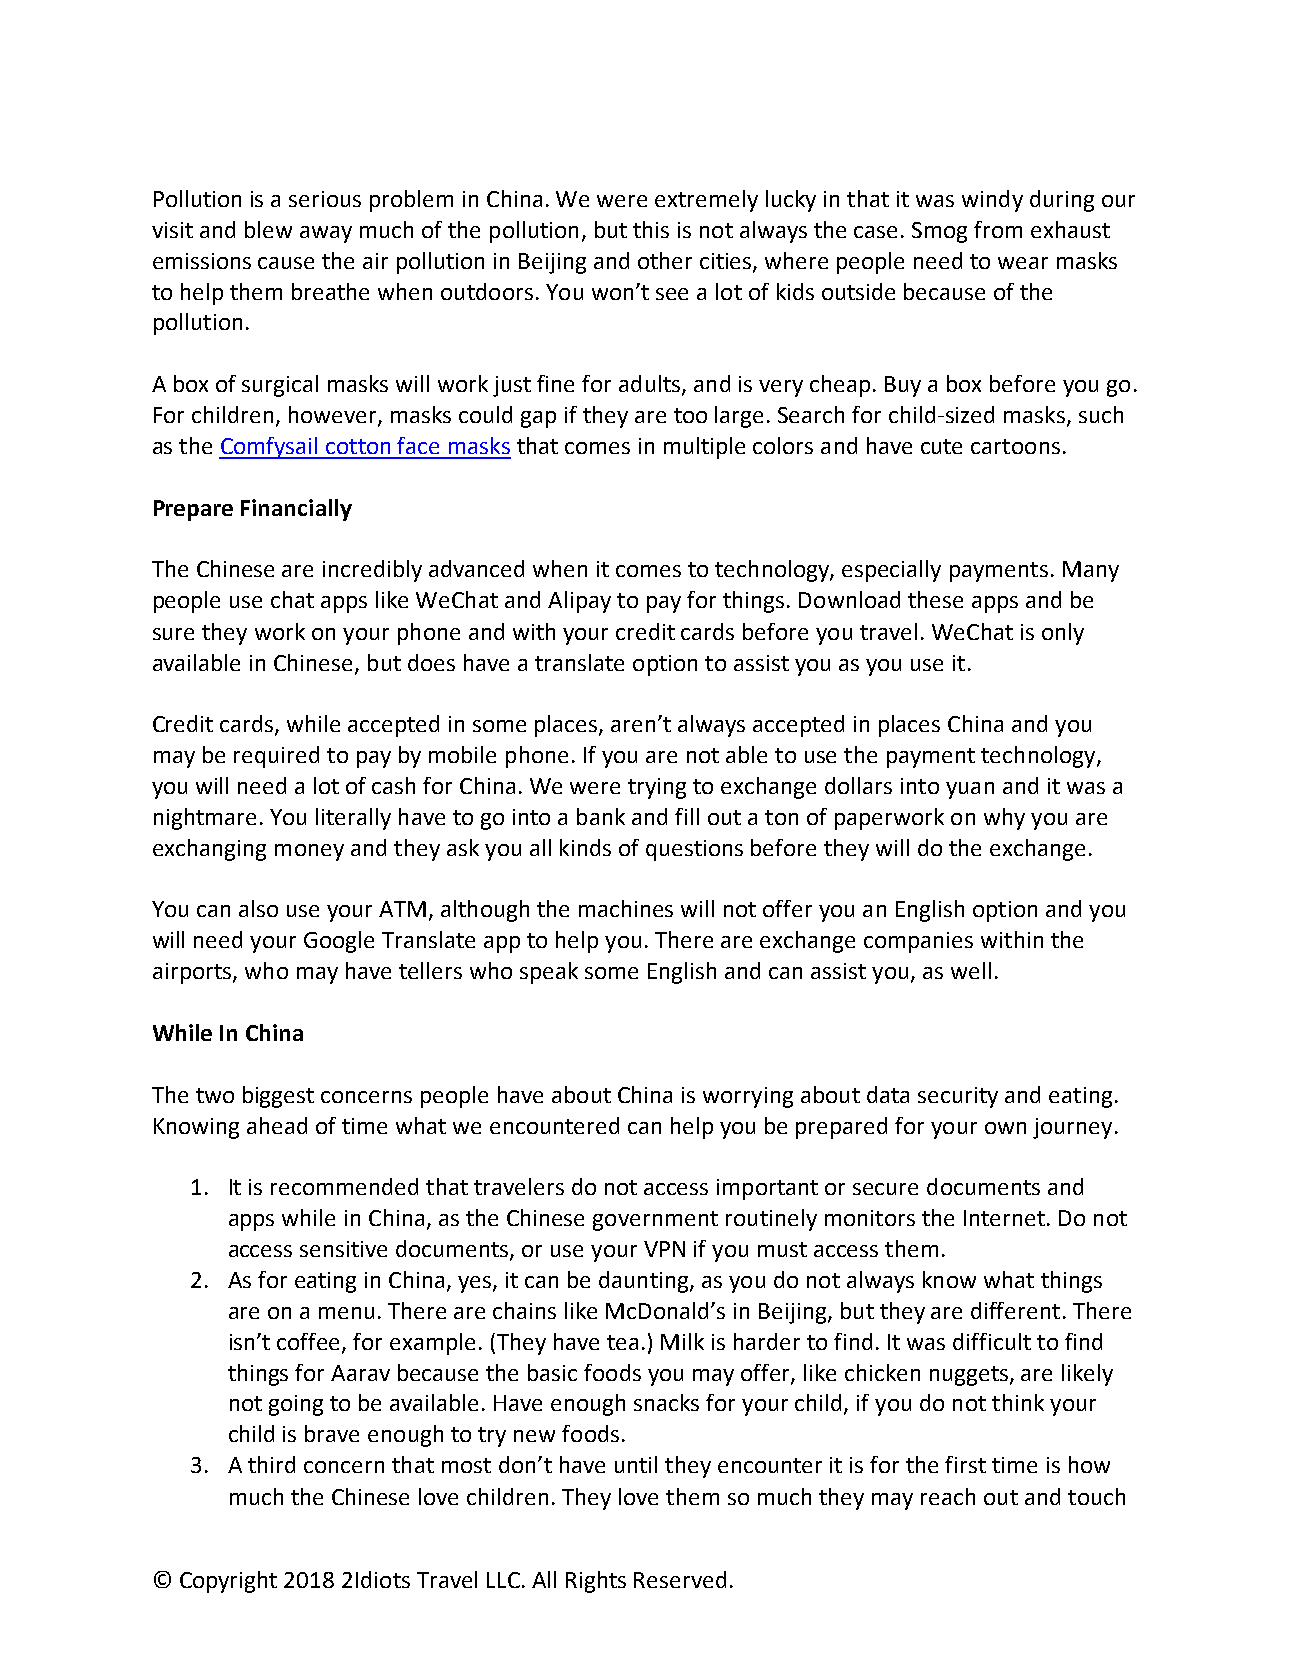  I want to click on this, so click(651, 229).
